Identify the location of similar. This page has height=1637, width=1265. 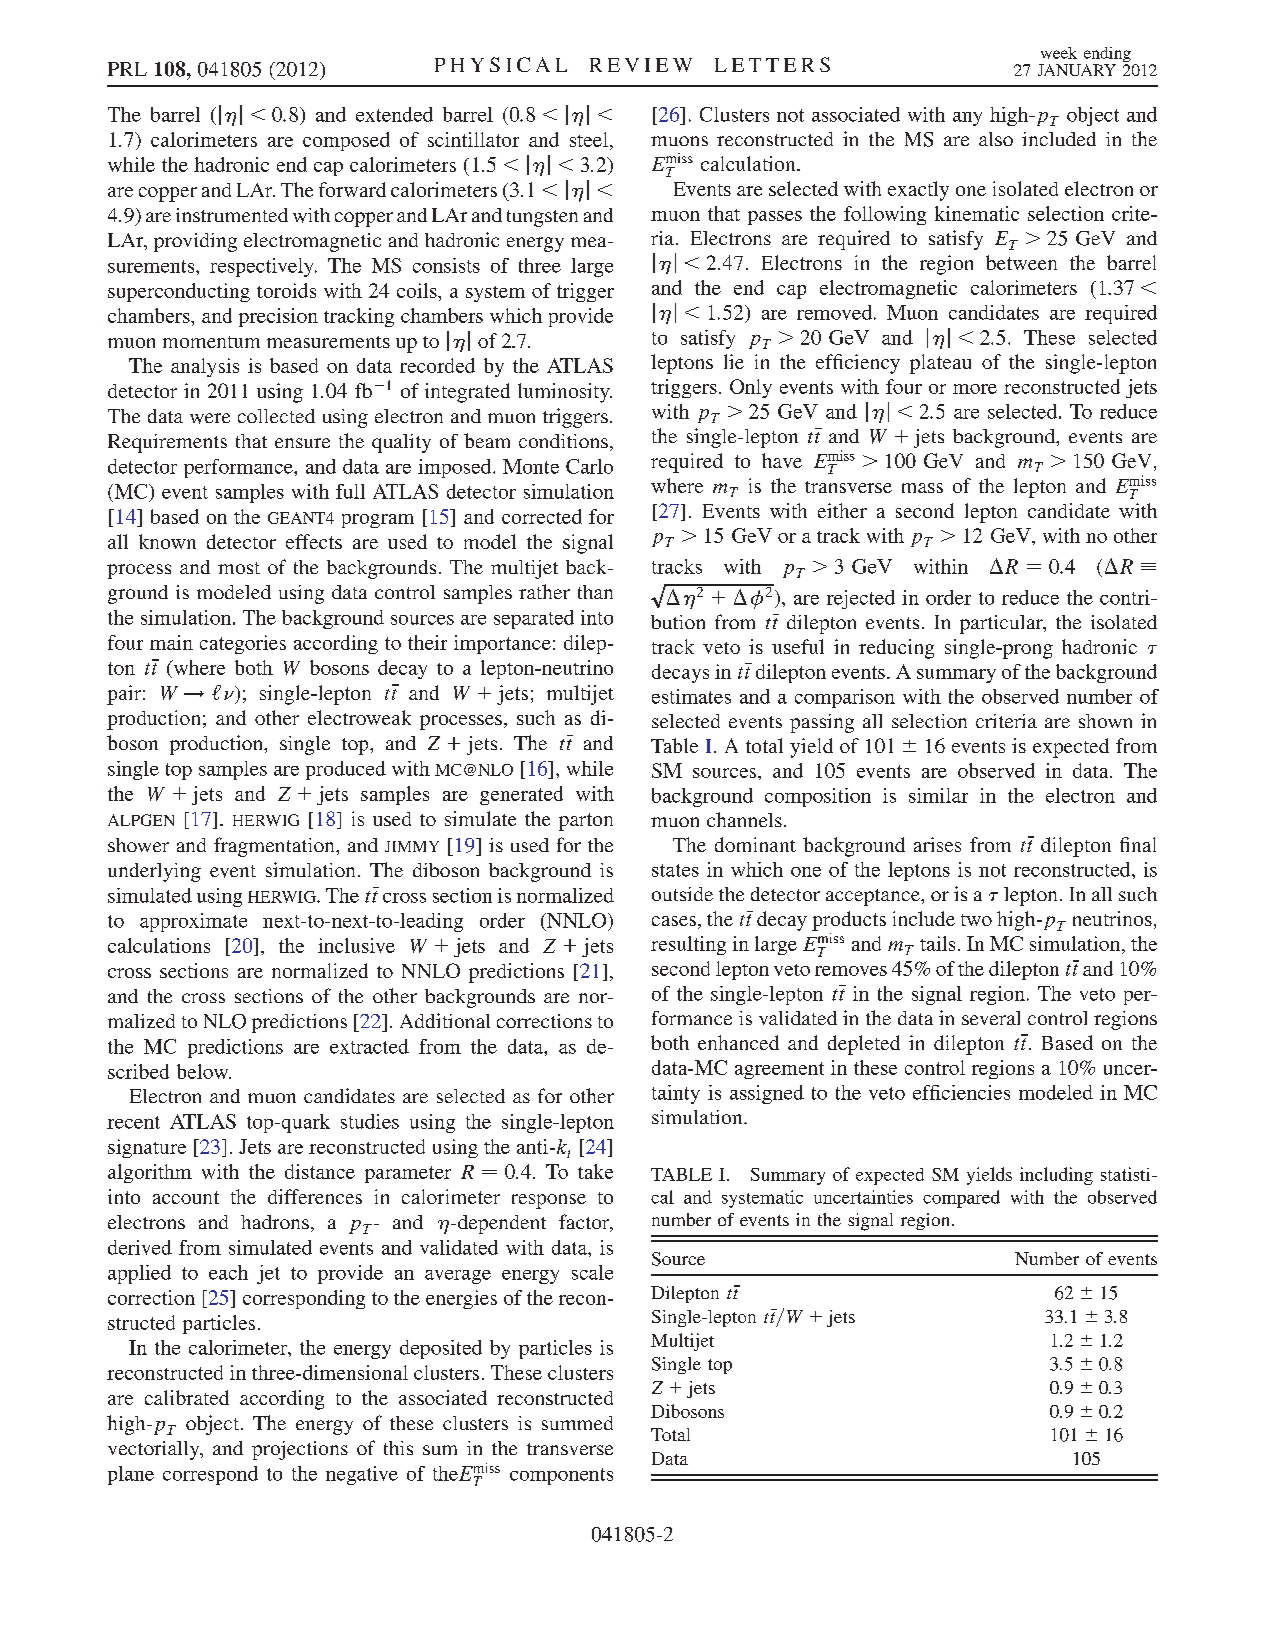
(938, 795).
